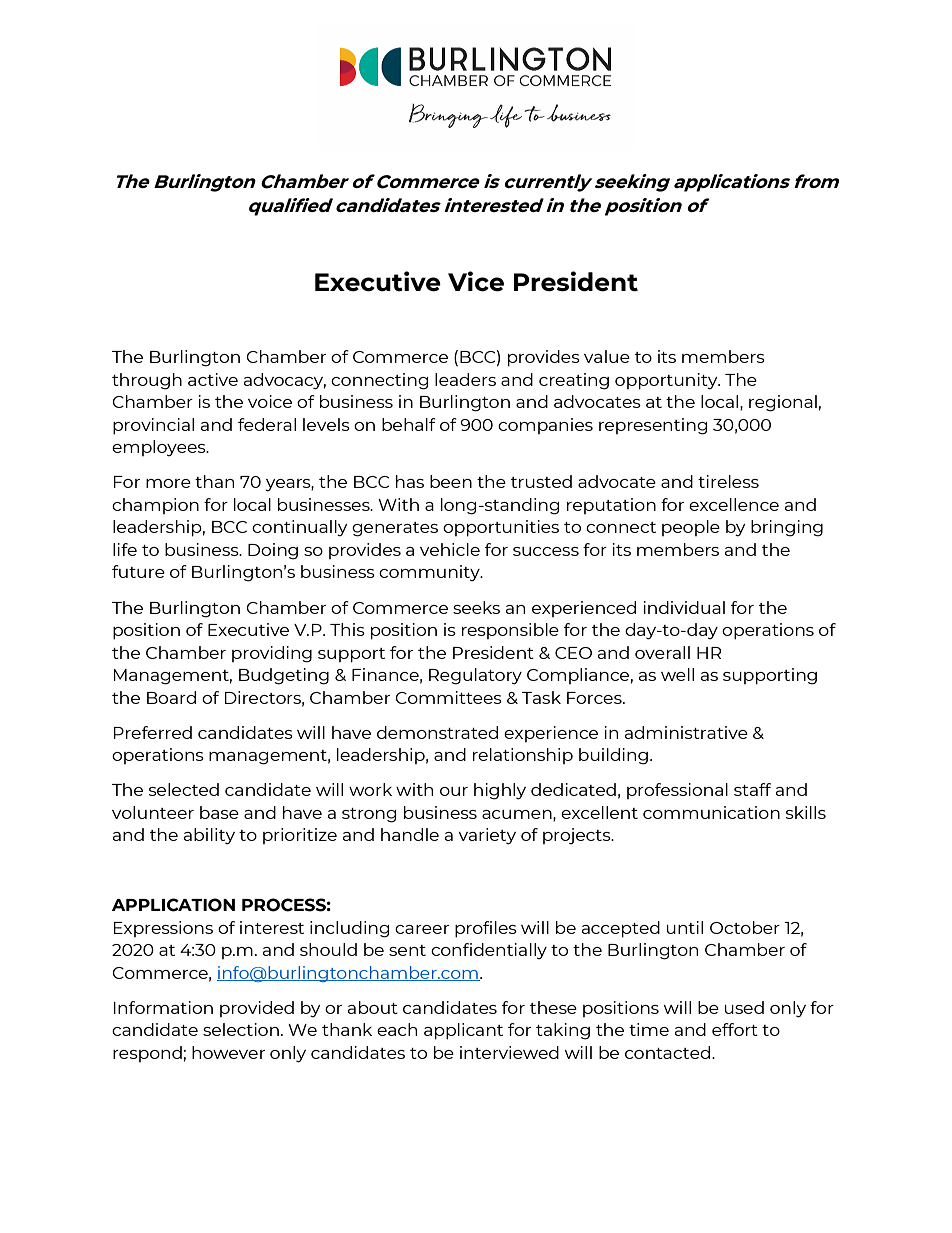 This screenshot has height=1233, width=952. Describe the element at coordinates (475, 676) in the screenshot. I see `Regulatory` at that location.
